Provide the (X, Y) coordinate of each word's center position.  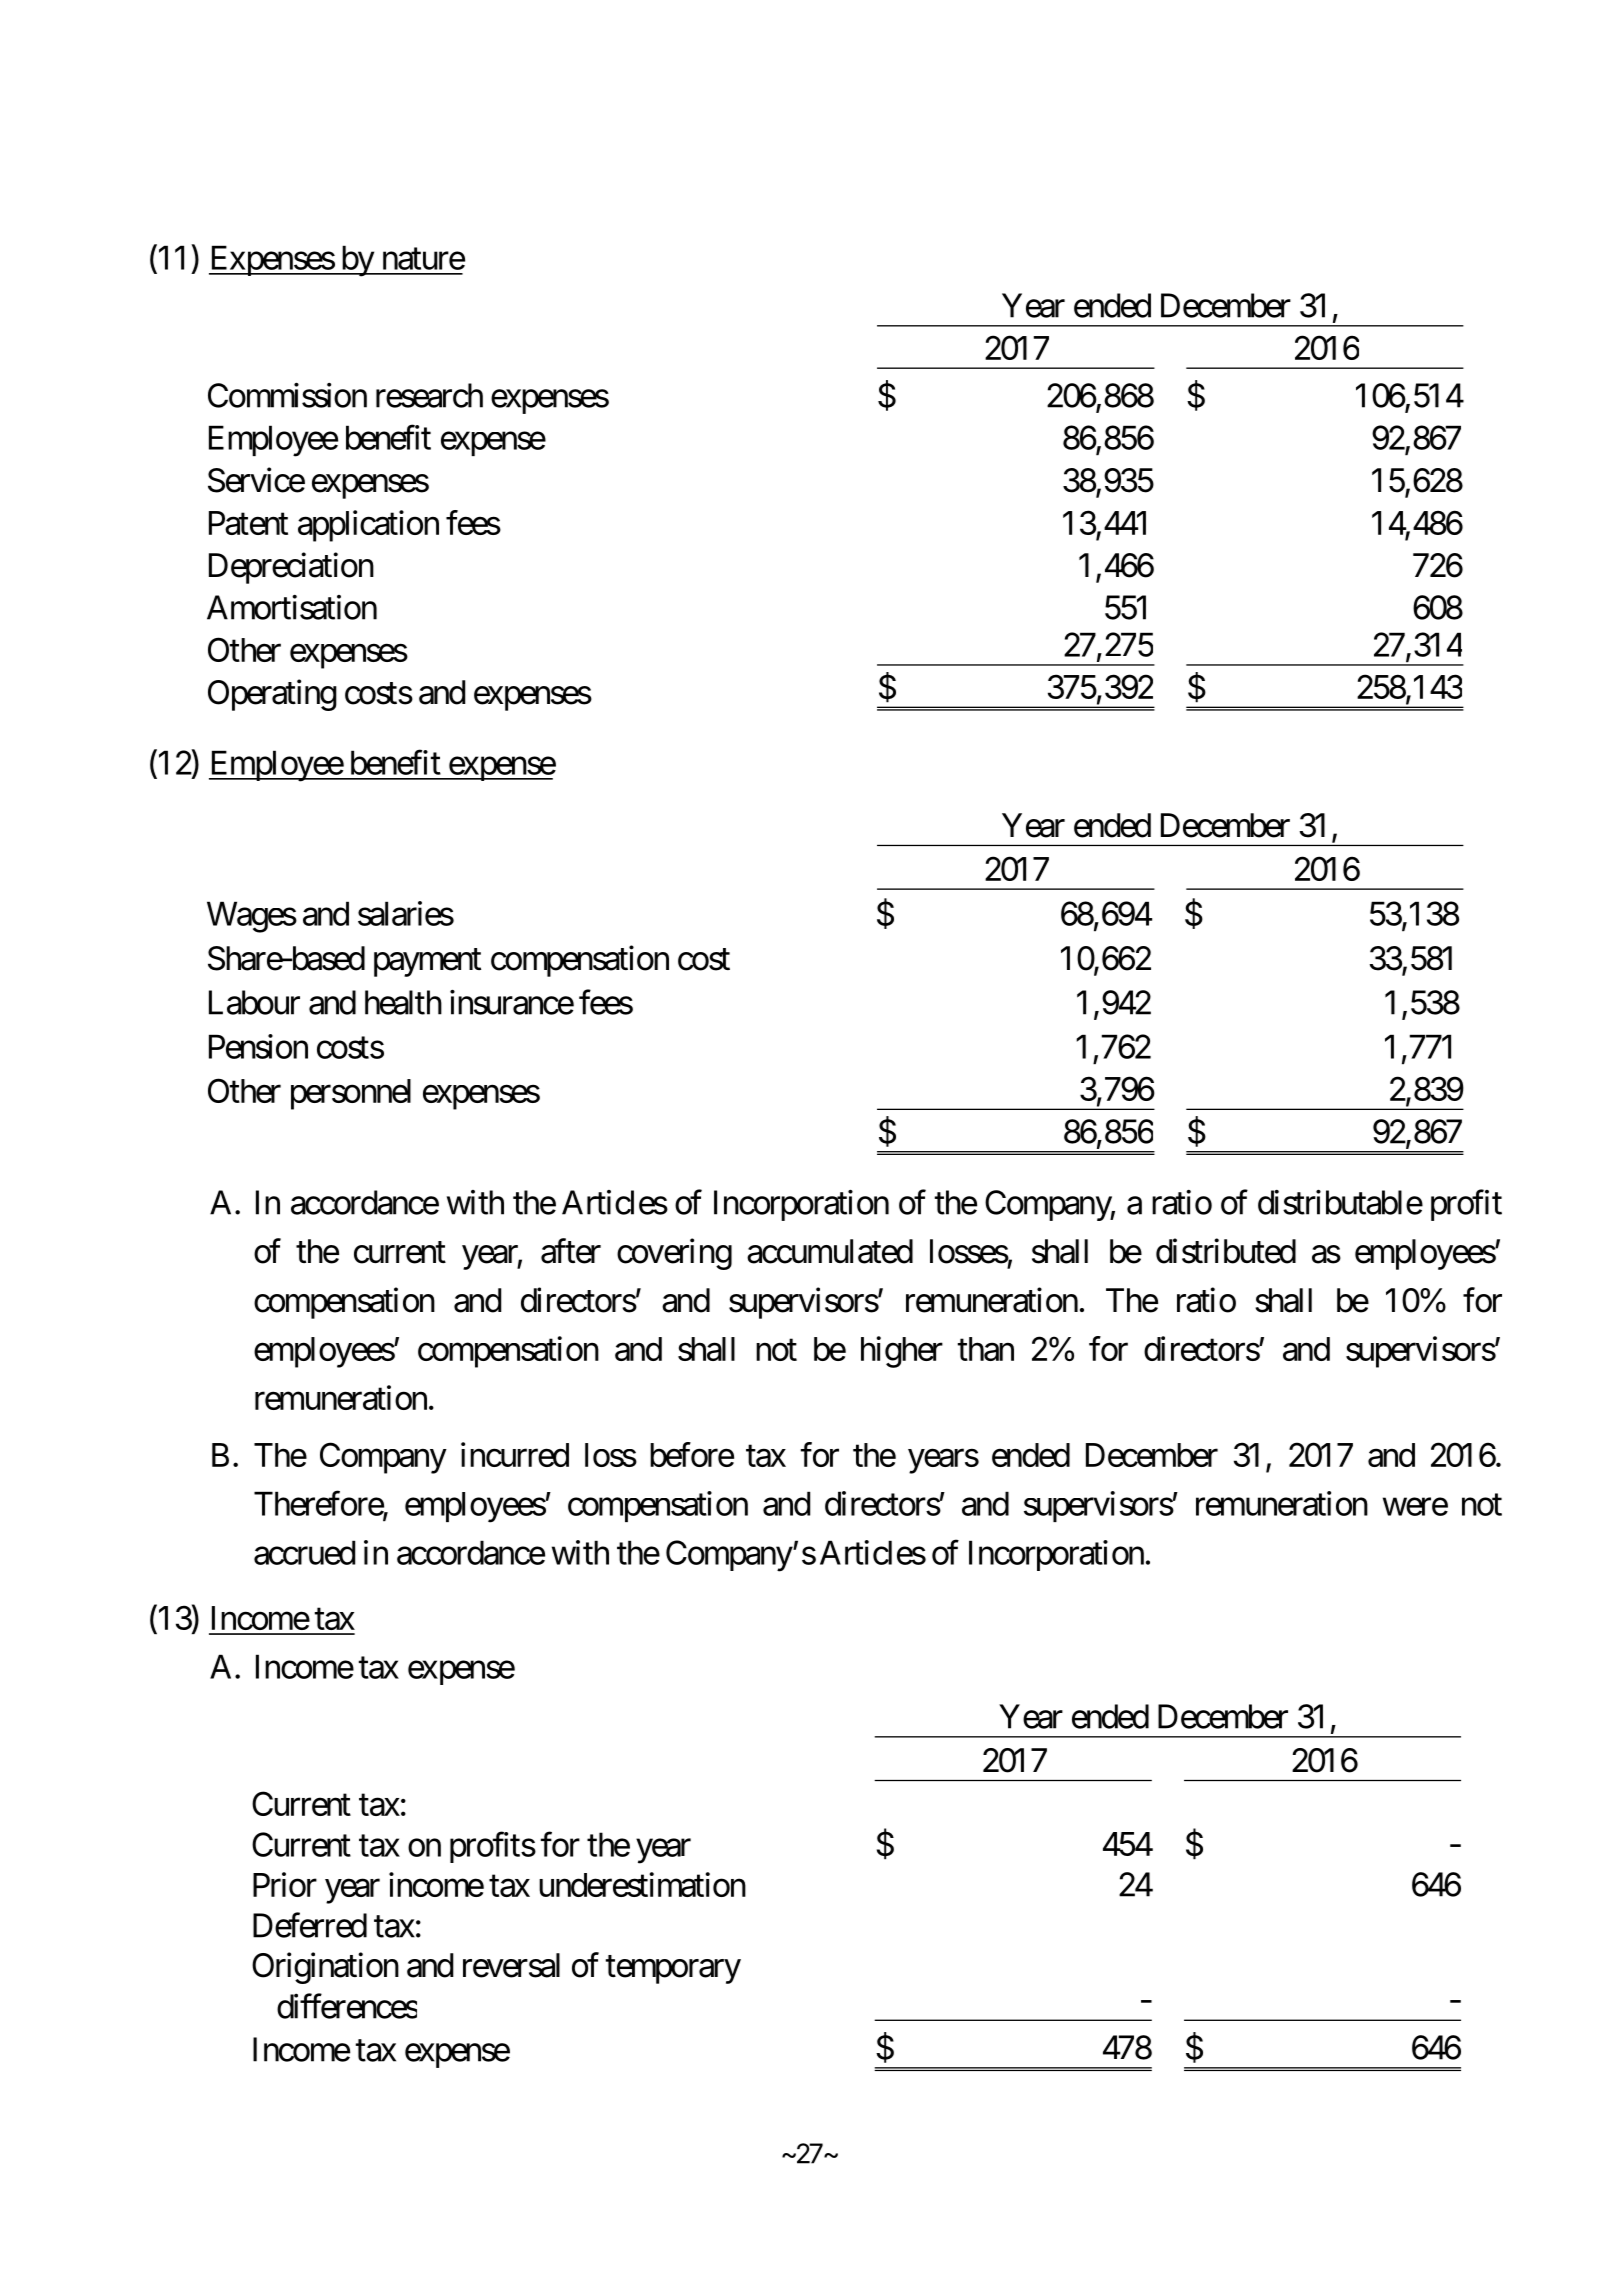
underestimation (642, 1884)
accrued (304, 1552)
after (571, 1251)
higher (902, 1352)
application (368, 526)
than (986, 1349)
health (403, 1002)
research (429, 395)
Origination (325, 1968)
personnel (351, 1094)
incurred (515, 1454)
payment (427, 963)
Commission (287, 395)
